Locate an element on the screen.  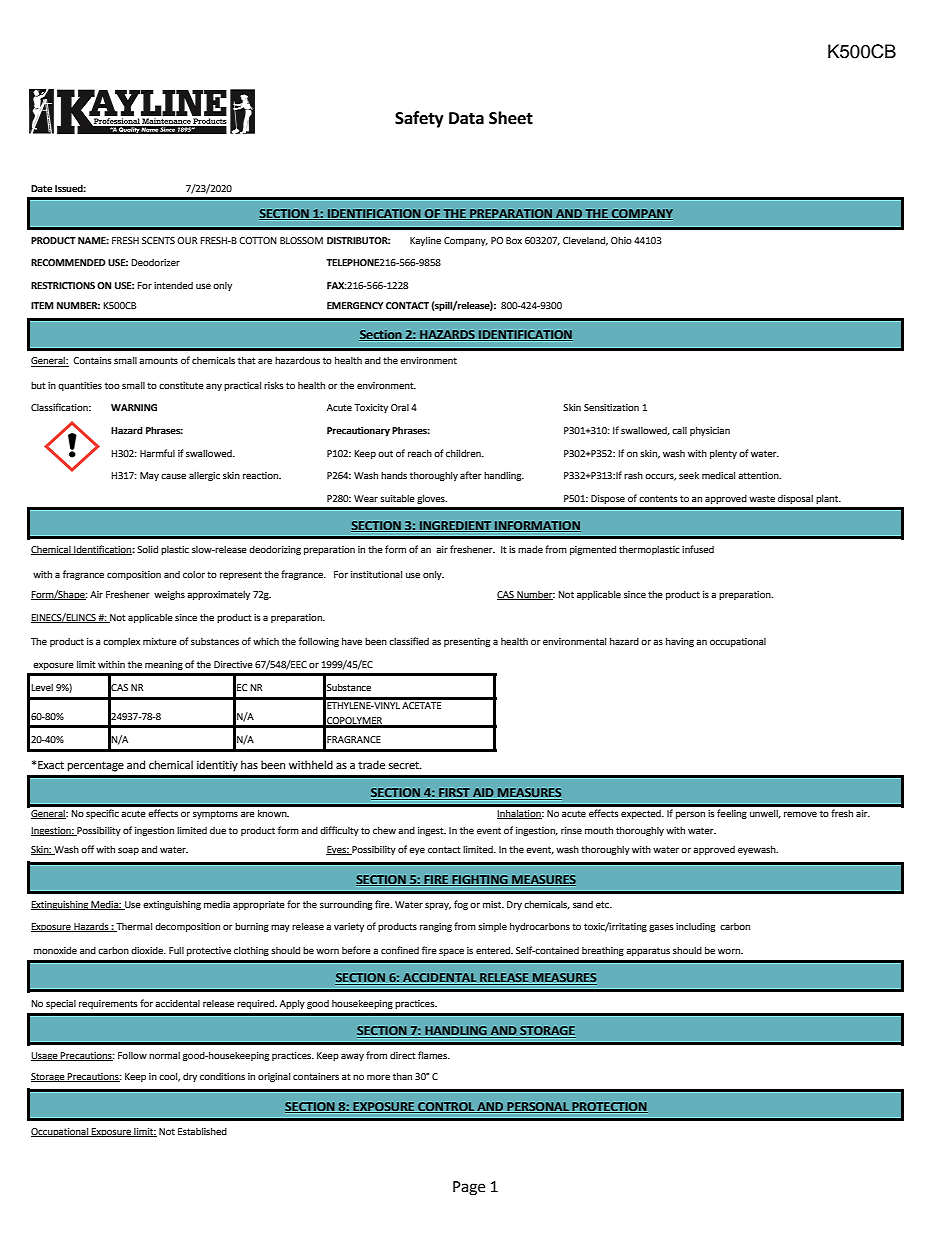
Date is located at coordinates (41, 188).
